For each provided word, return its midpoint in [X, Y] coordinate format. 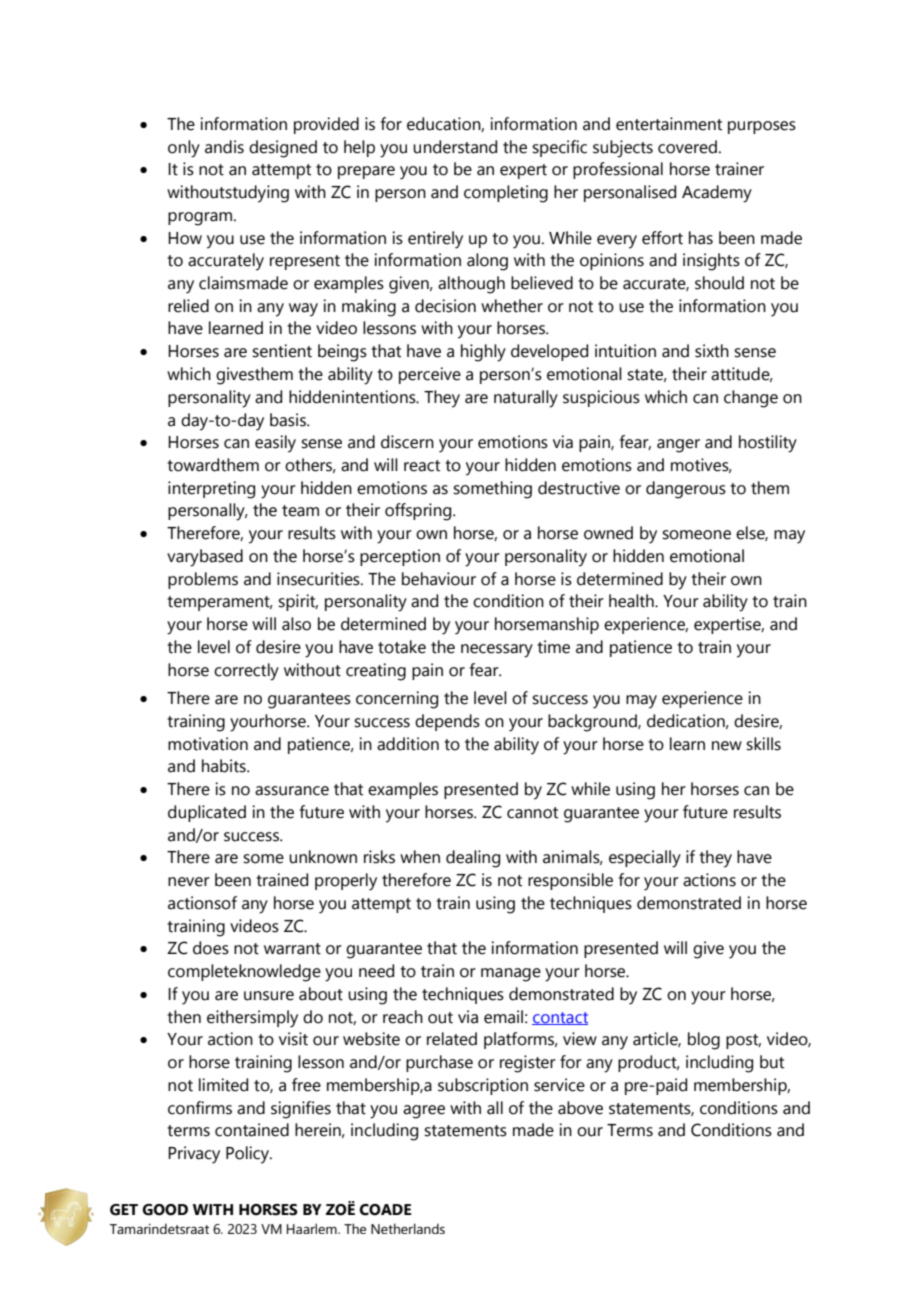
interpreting [211, 490]
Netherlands [408, 1228]
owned [608, 533]
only [184, 149]
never [189, 882]
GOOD [165, 1210]
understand [455, 147]
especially [645, 859]
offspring [419, 512]
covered [687, 147]
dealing [473, 859]
